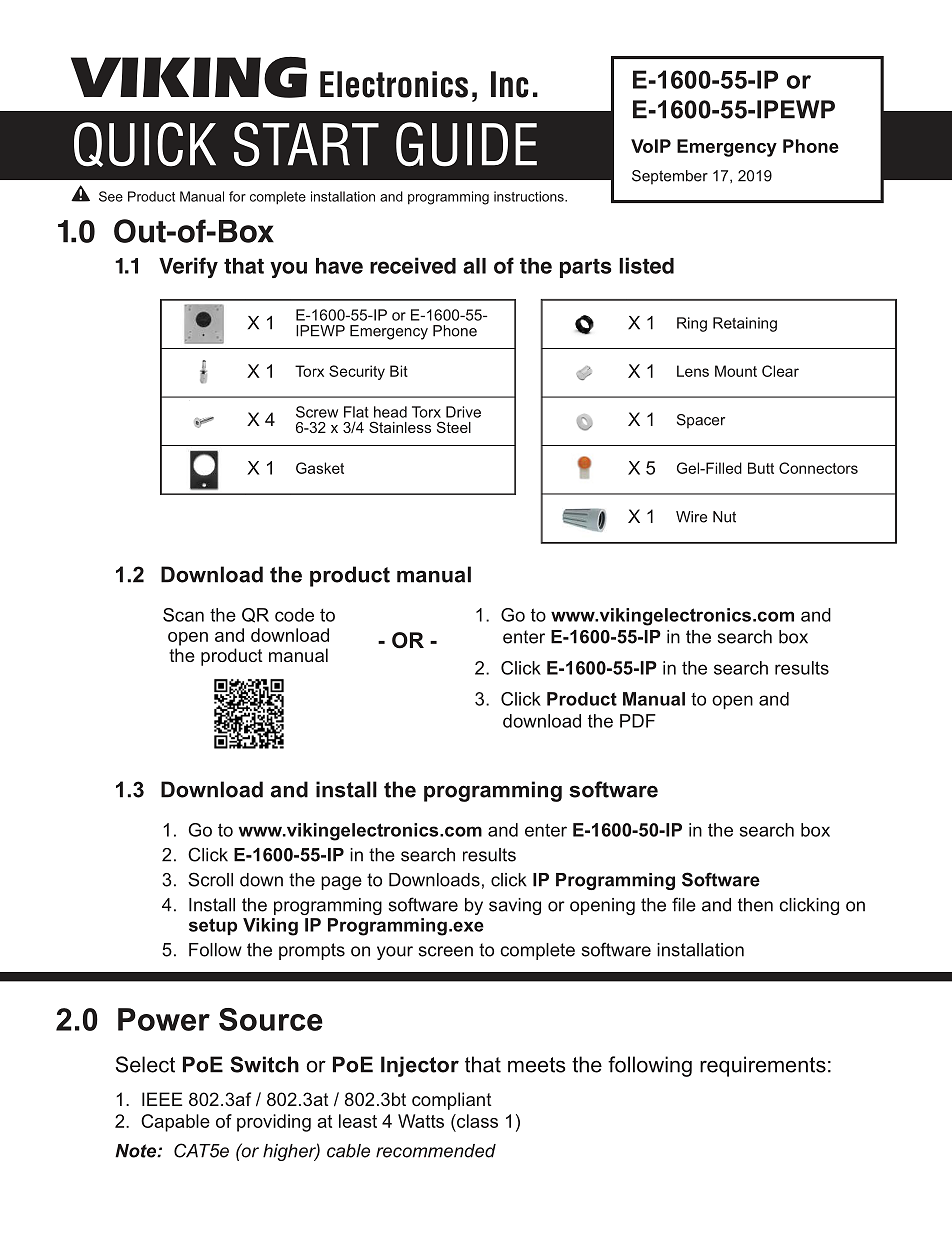 The width and height of the screenshot is (952, 1233). Describe the element at coordinates (745, 324) in the screenshot. I see `Retaining` at that location.
